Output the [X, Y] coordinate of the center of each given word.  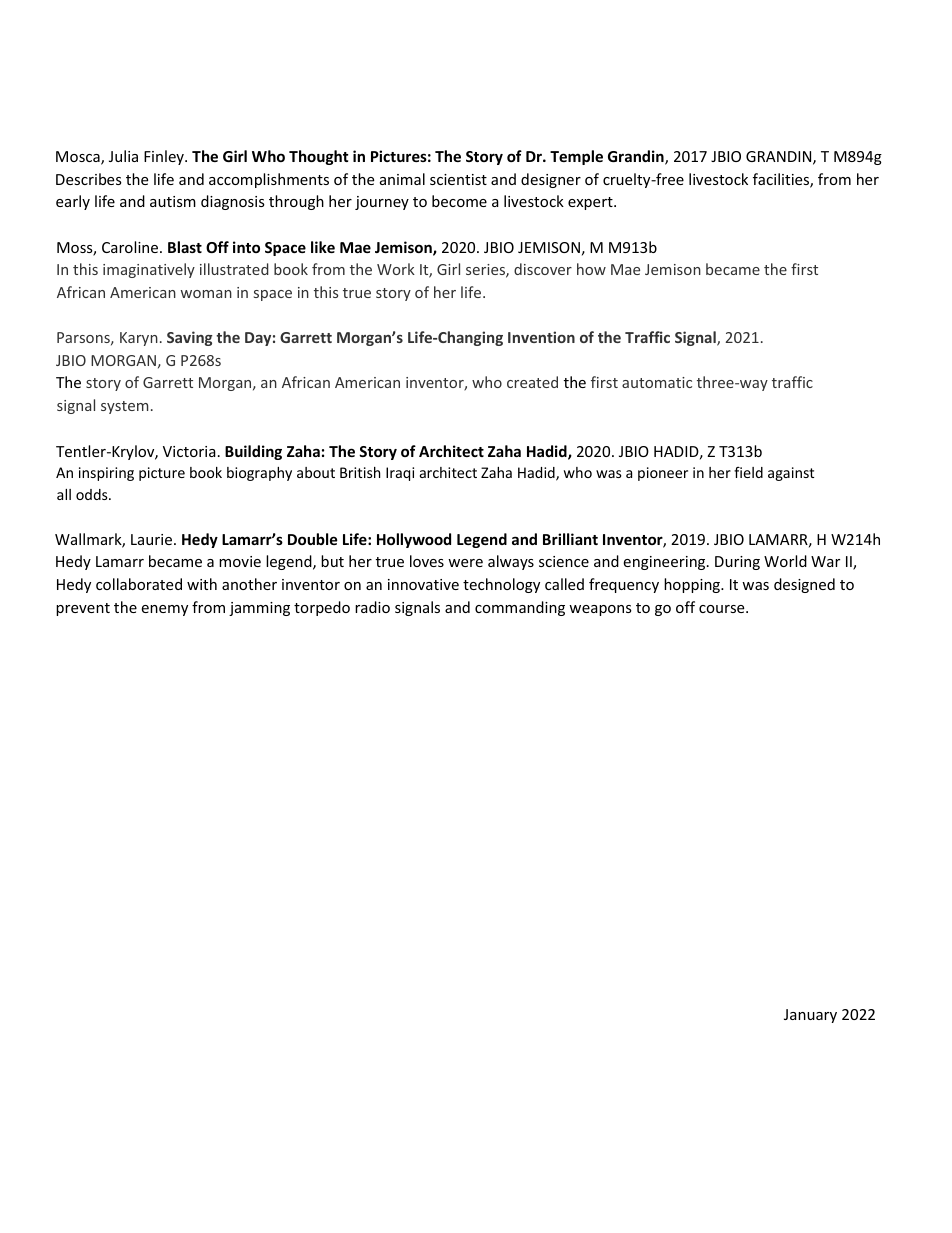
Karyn [139, 339]
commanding [520, 608]
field [748, 472]
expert [591, 203]
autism [173, 201]
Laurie [153, 539]
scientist [458, 179]
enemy [164, 610]
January [810, 1016]
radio [372, 607]
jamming [259, 609]
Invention [541, 337]
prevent [83, 609]
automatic [657, 382]
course [723, 609]
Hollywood [414, 540]
